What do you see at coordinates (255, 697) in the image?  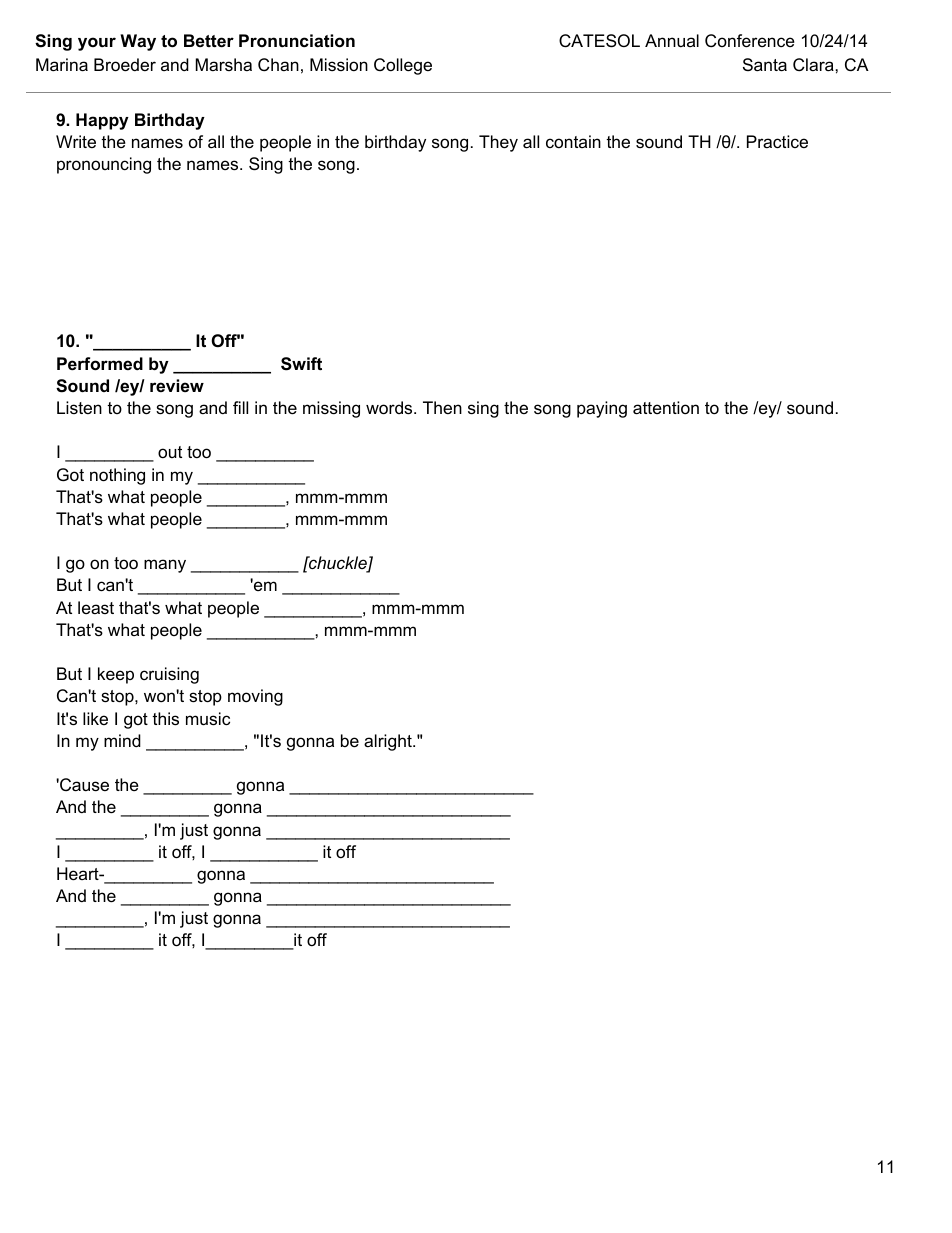 I see `moving` at bounding box center [255, 697].
